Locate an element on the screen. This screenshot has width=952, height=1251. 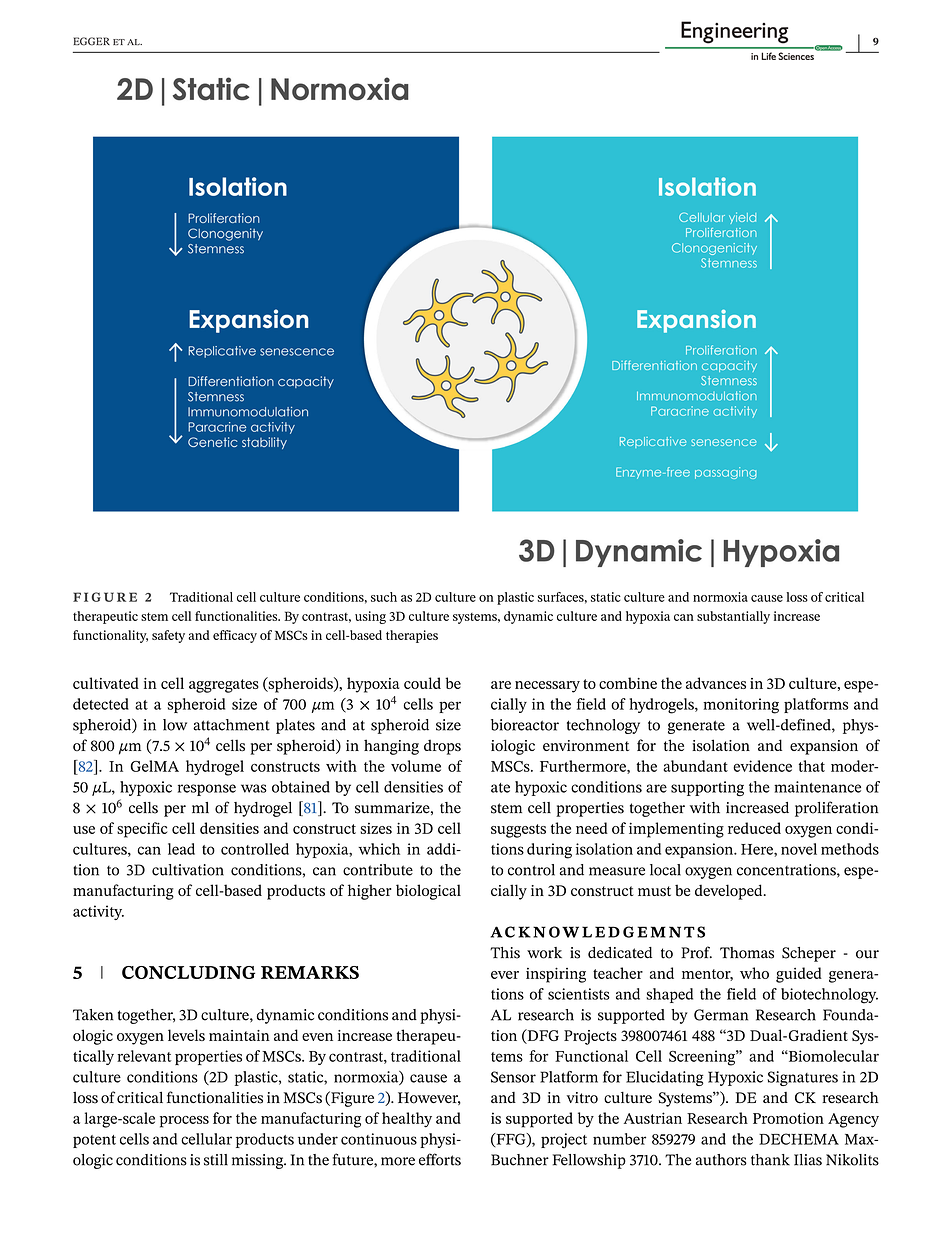
such is located at coordinates (384, 597).
